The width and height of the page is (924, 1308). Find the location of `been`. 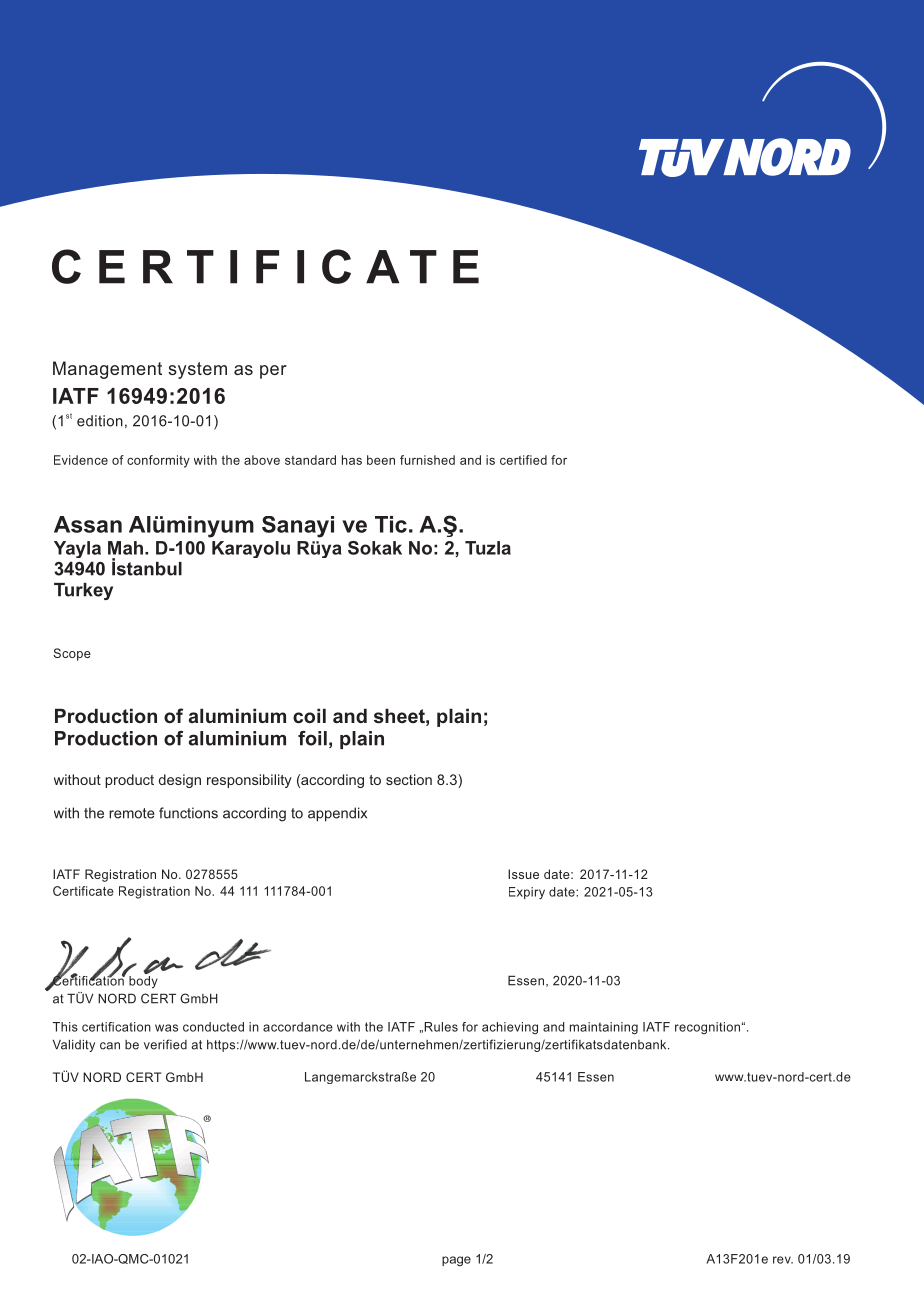

been is located at coordinates (381, 460).
